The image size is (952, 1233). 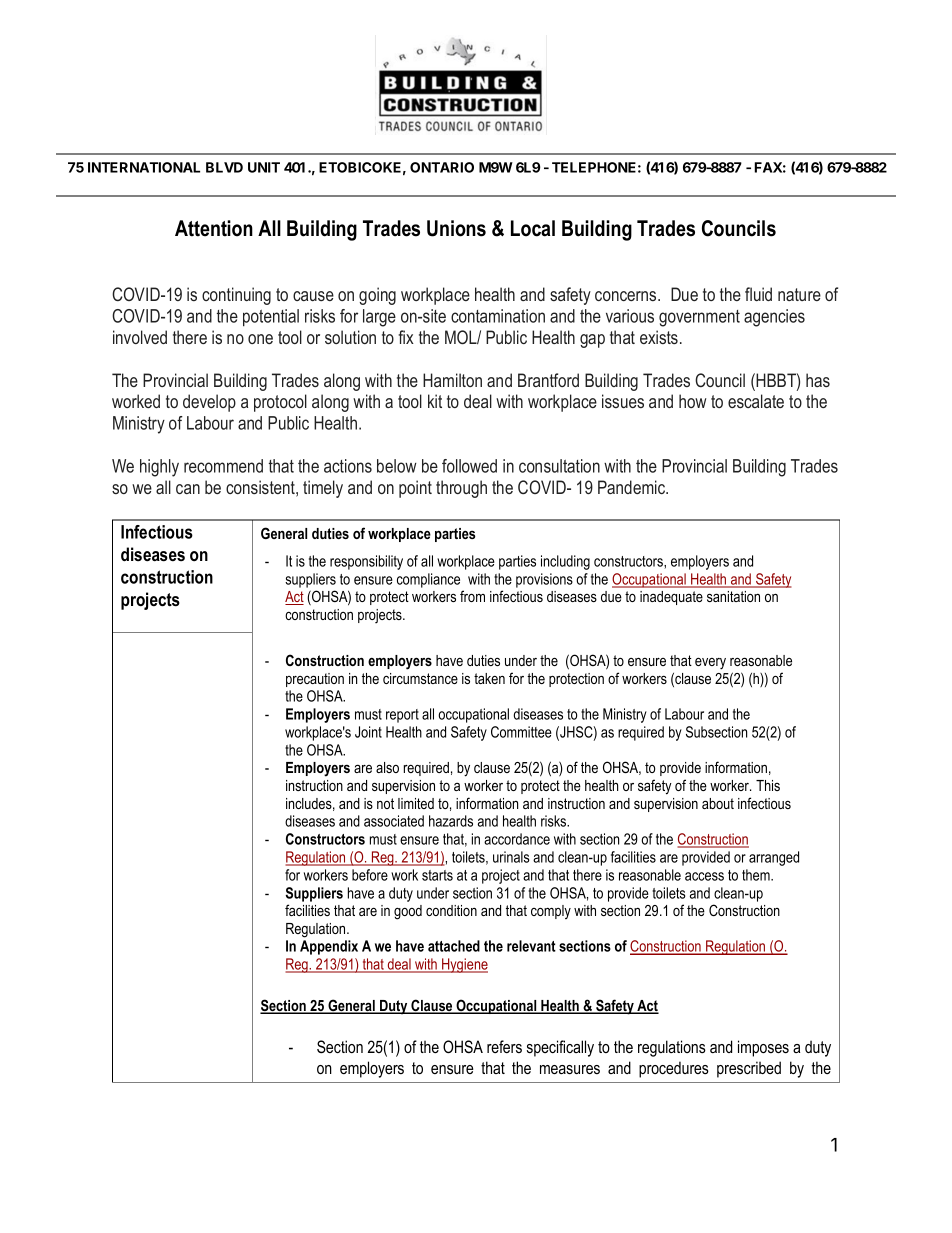 What do you see at coordinates (223, 466) in the document?
I see `recommend` at bounding box center [223, 466].
